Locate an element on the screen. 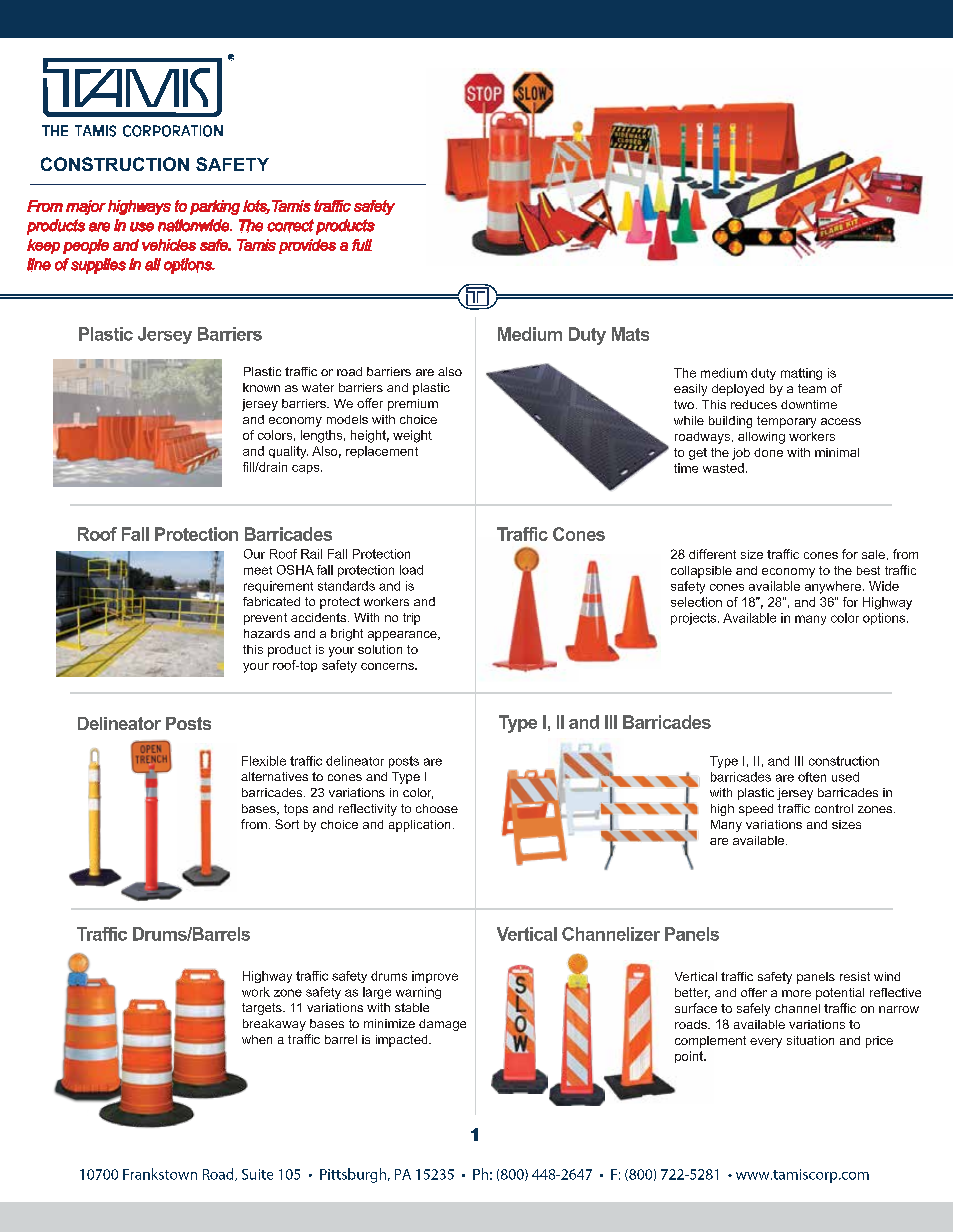  Suite is located at coordinates (257, 1174).
